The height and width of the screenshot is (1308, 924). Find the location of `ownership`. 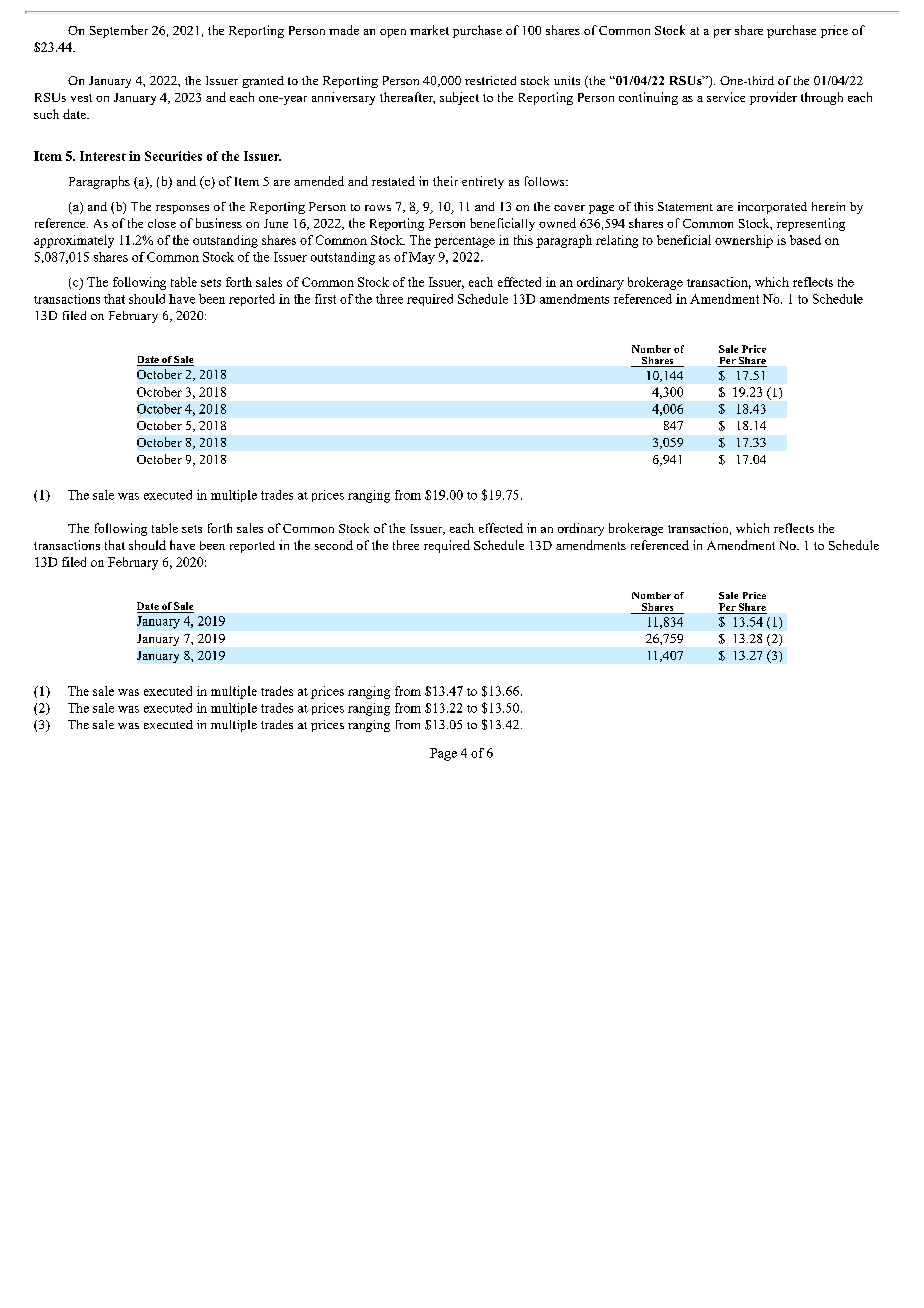

ownership is located at coordinates (744, 241).
